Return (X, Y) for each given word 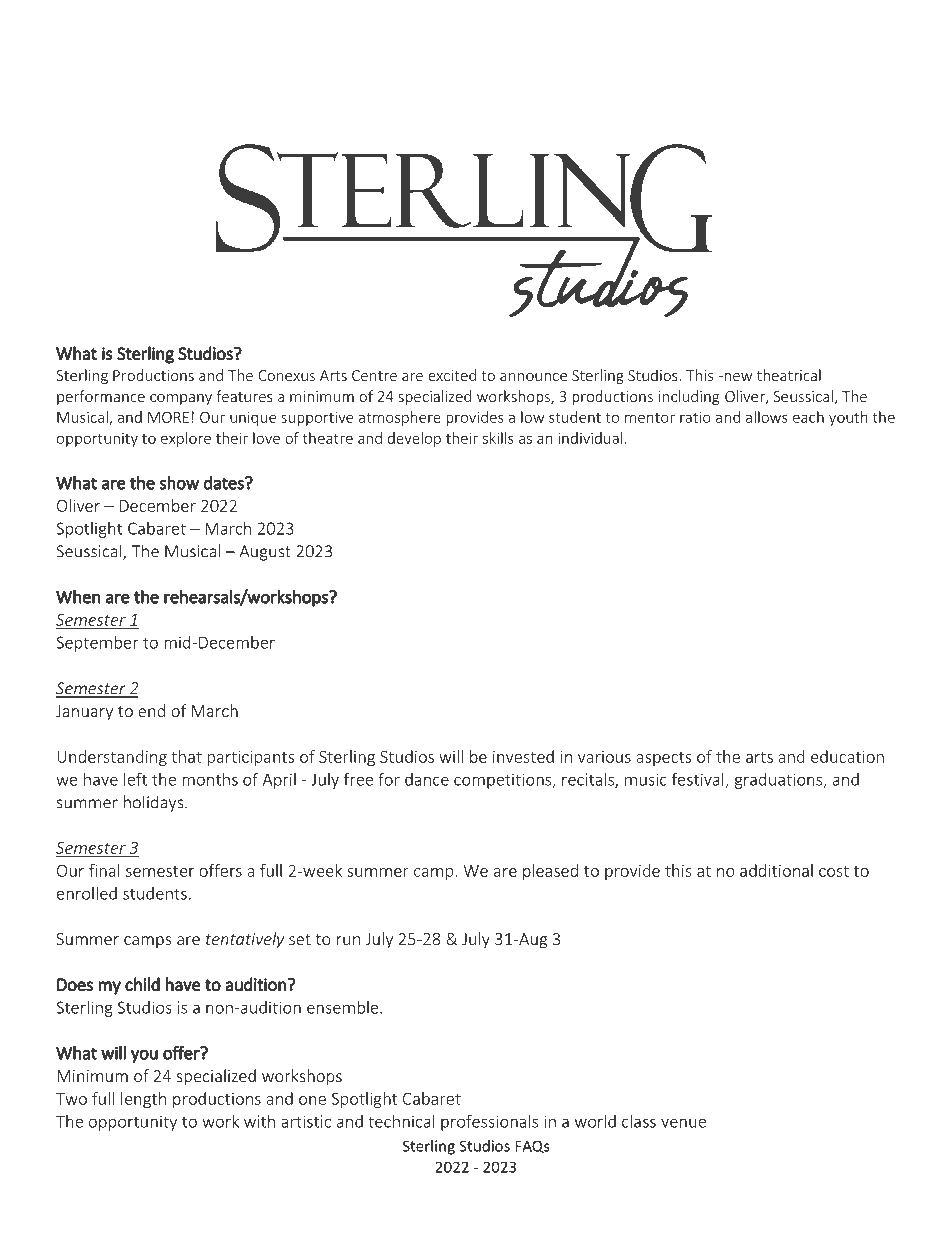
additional (776, 870)
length (143, 1100)
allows (767, 417)
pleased (550, 872)
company (181, 399)
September (97, 644)
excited (452, 375)
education (847, 756)
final (104, 870)
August (265, 553)
